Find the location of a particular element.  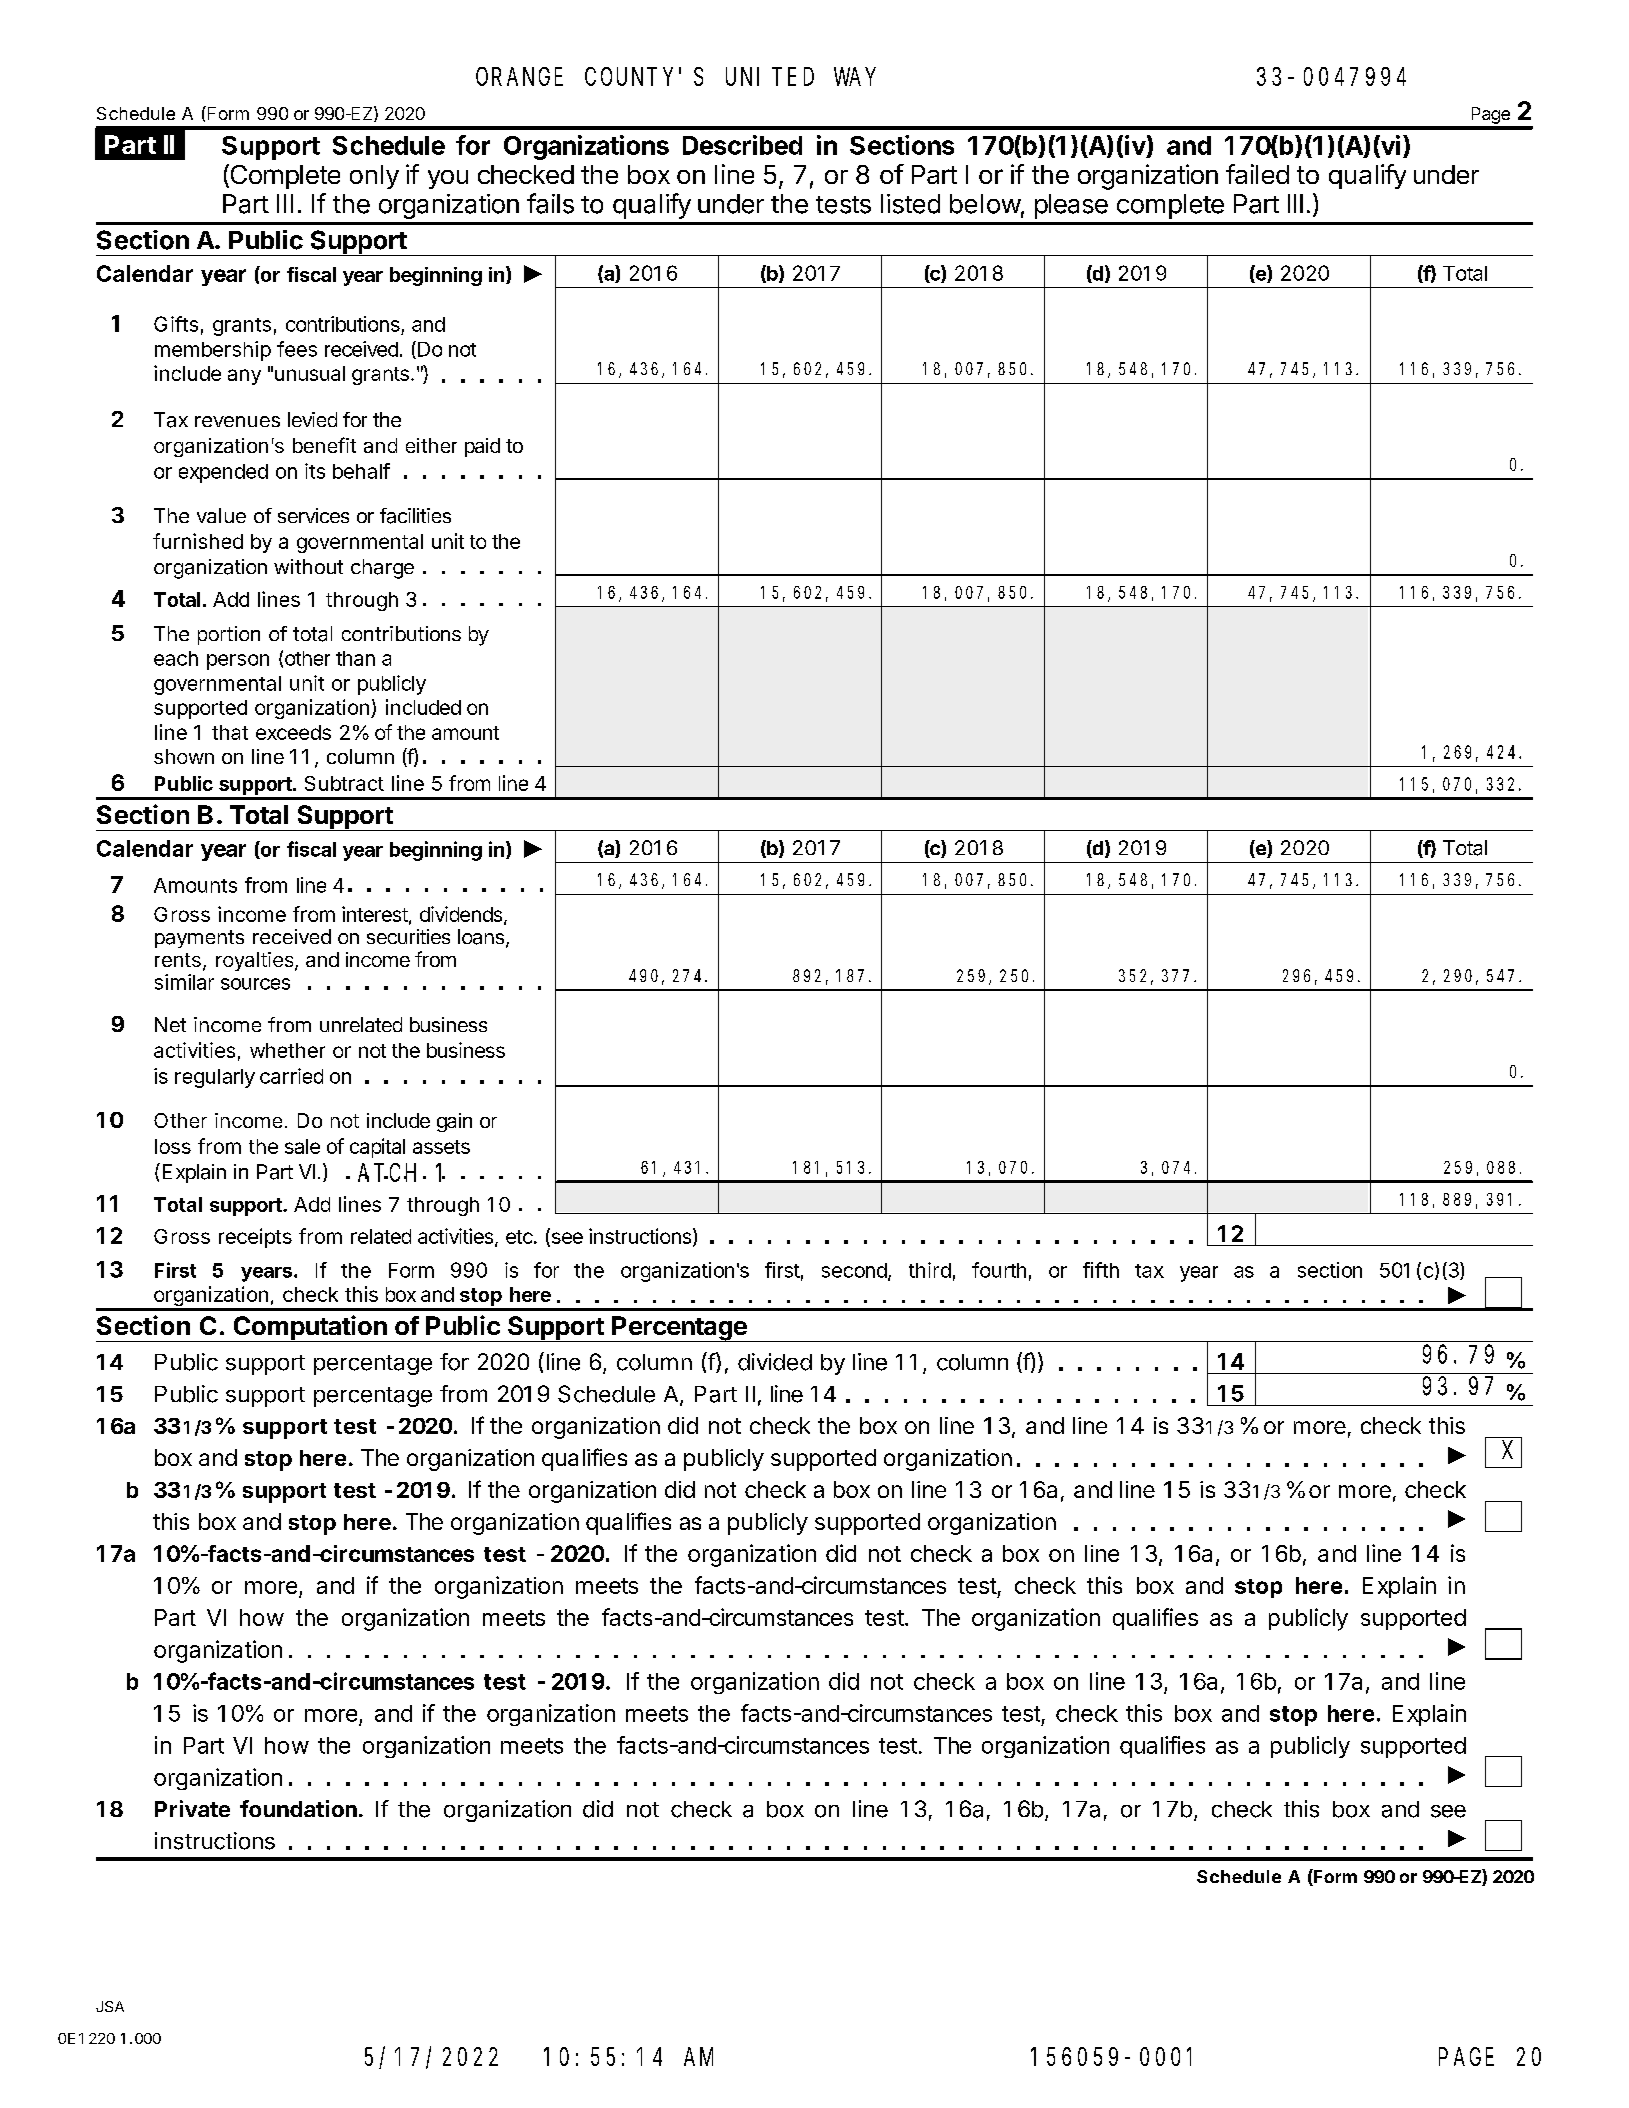

dividends is located at coordinates (461, 914).
